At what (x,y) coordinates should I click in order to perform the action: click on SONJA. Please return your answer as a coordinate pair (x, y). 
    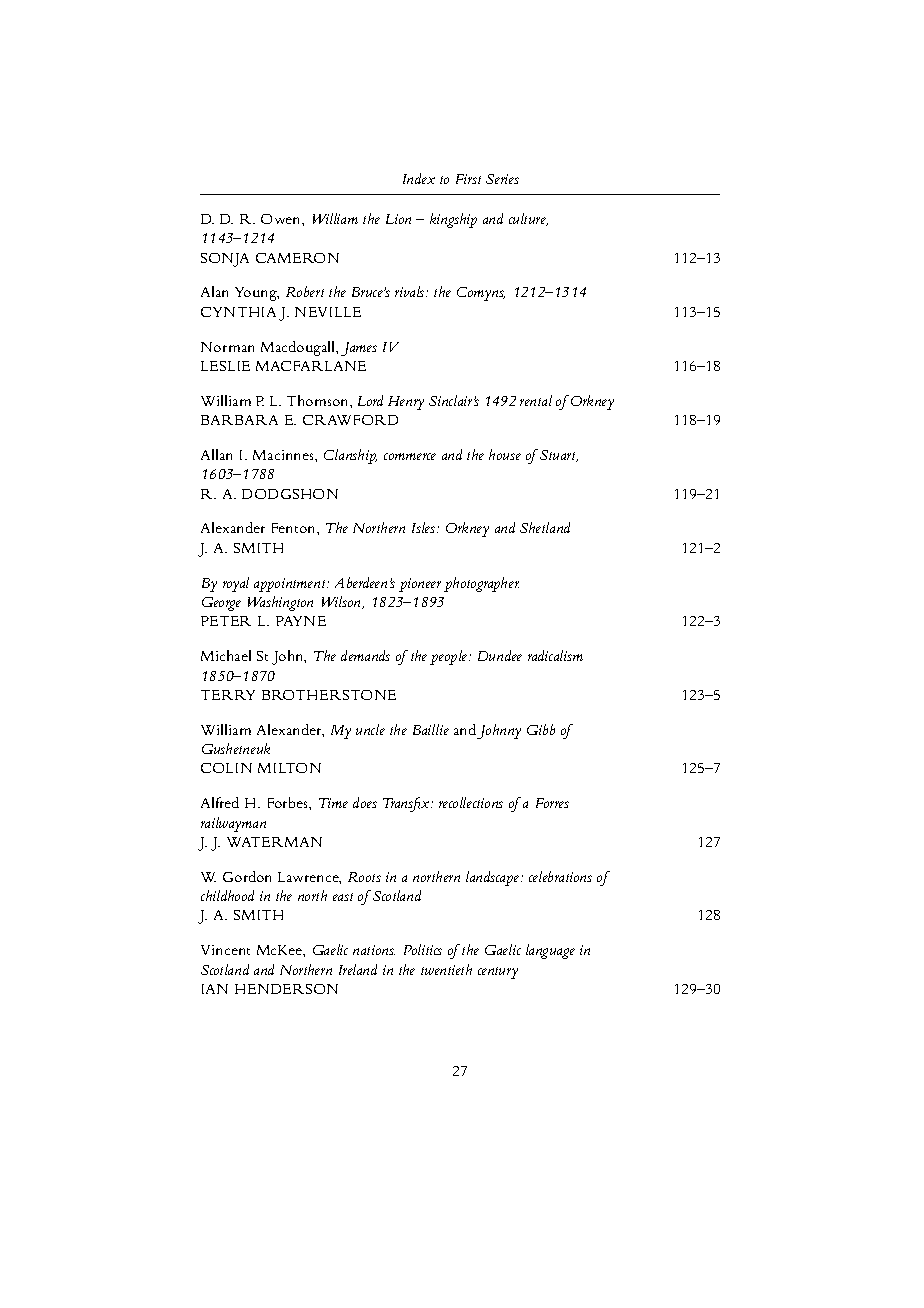
    Looking at the image, I should click on (225, 260).
